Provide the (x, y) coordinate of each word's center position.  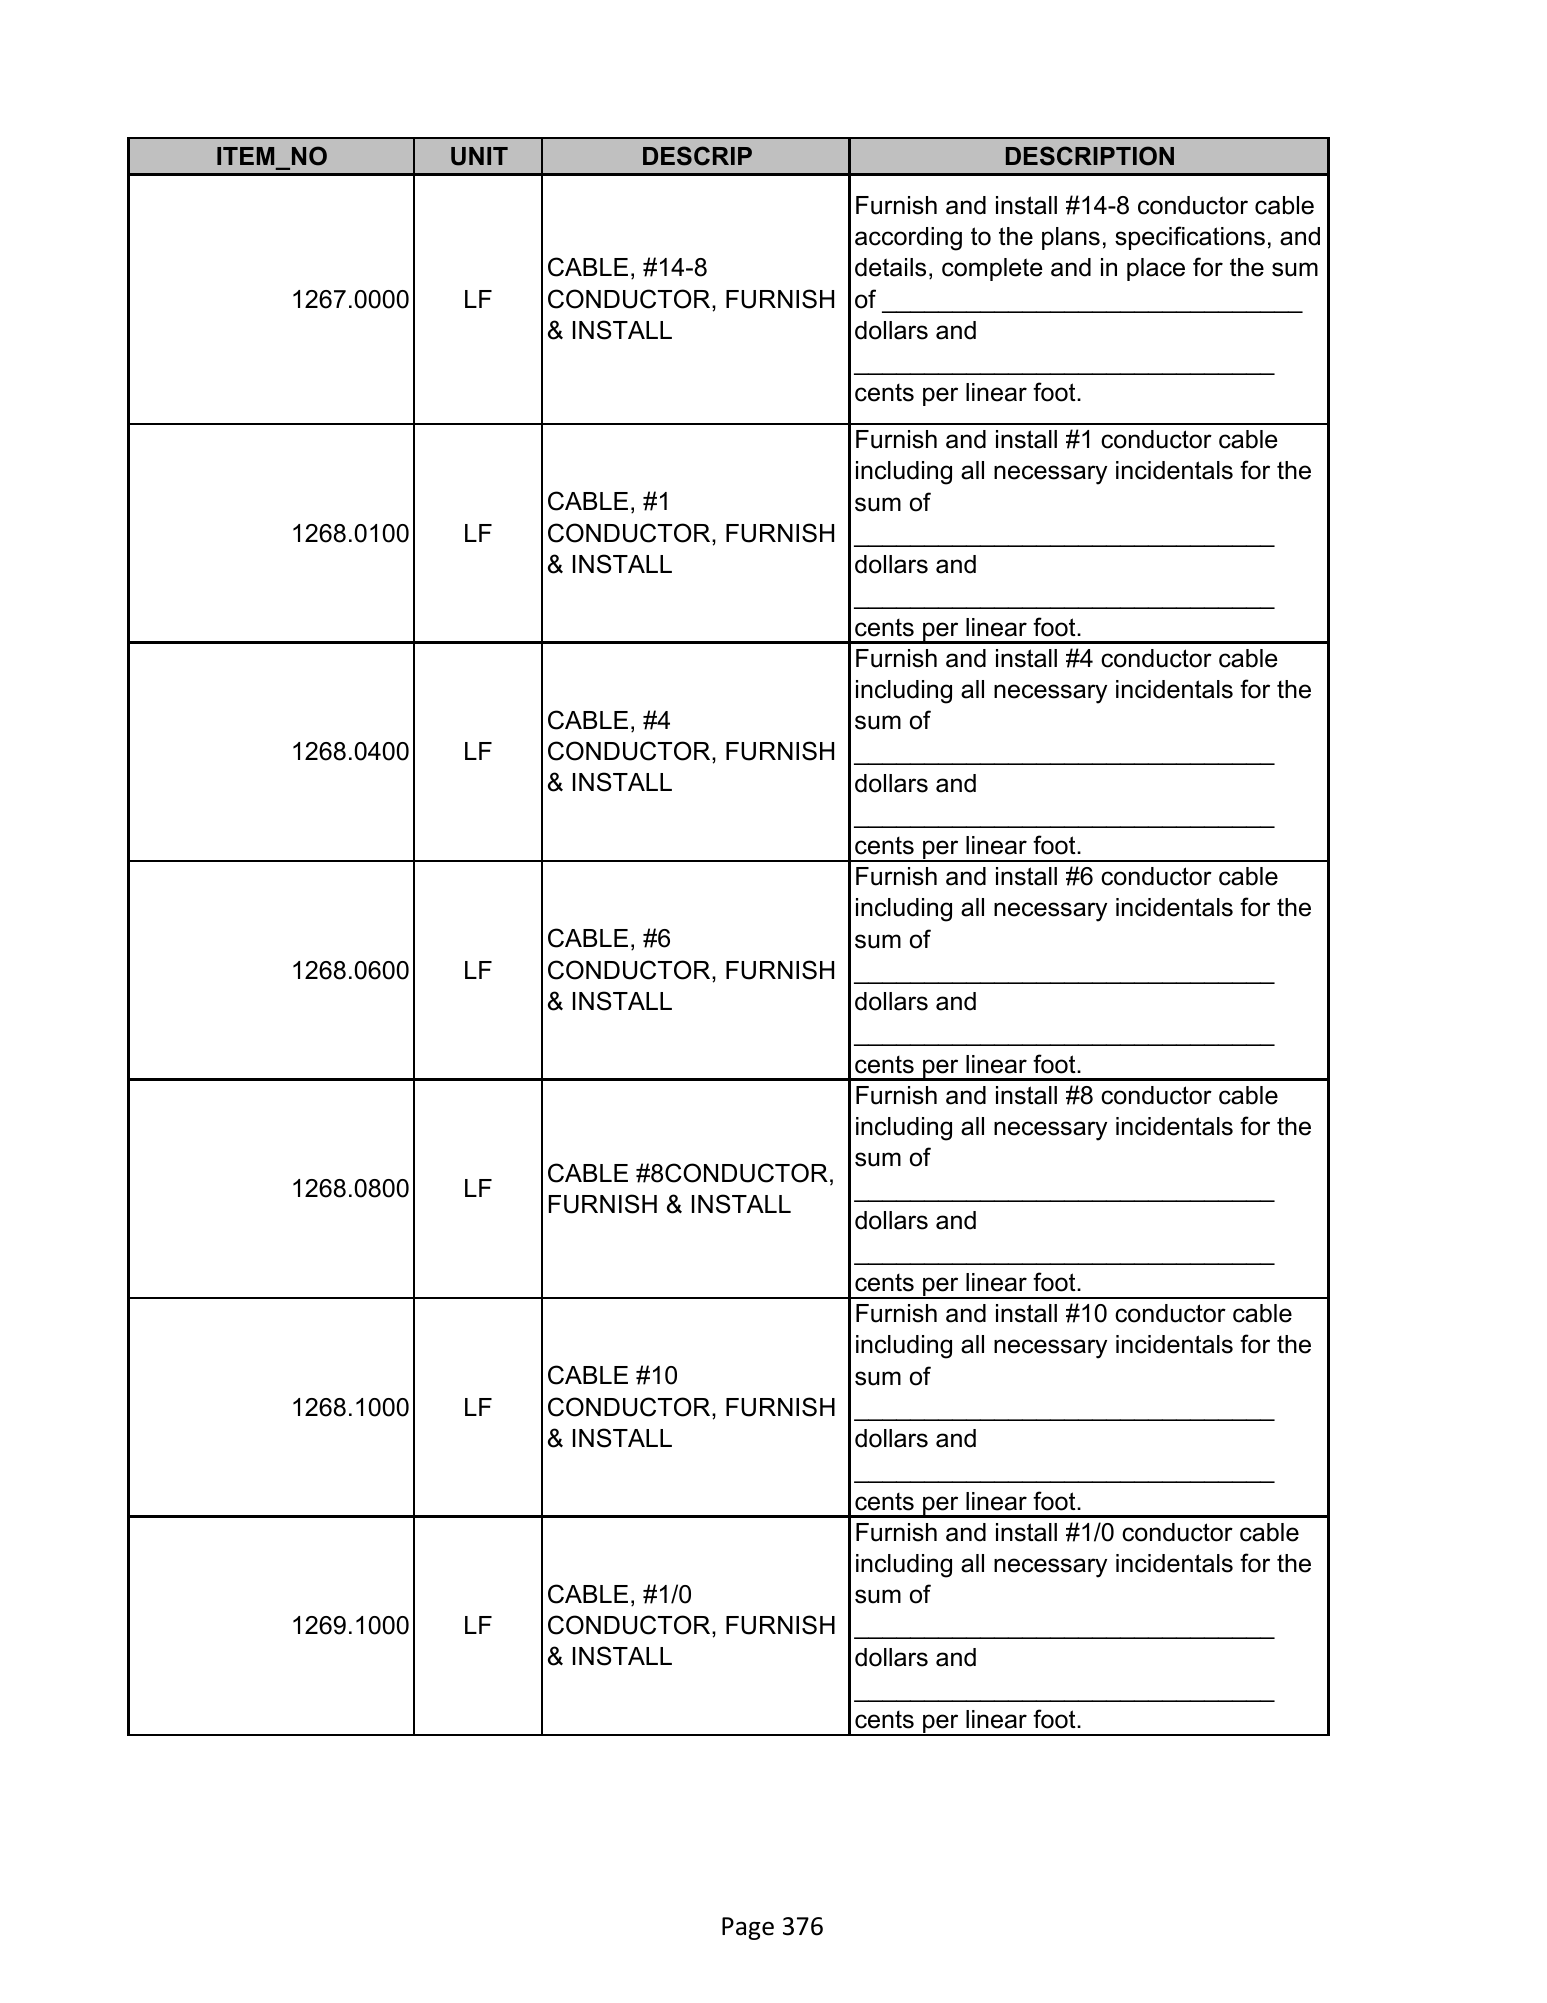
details (890, 267)
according (908, 239)
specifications (1190, 238)
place (1156, 269)
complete (992, 269)
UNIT (479, 156)
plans (1071, 238)
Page (748, 1928)
